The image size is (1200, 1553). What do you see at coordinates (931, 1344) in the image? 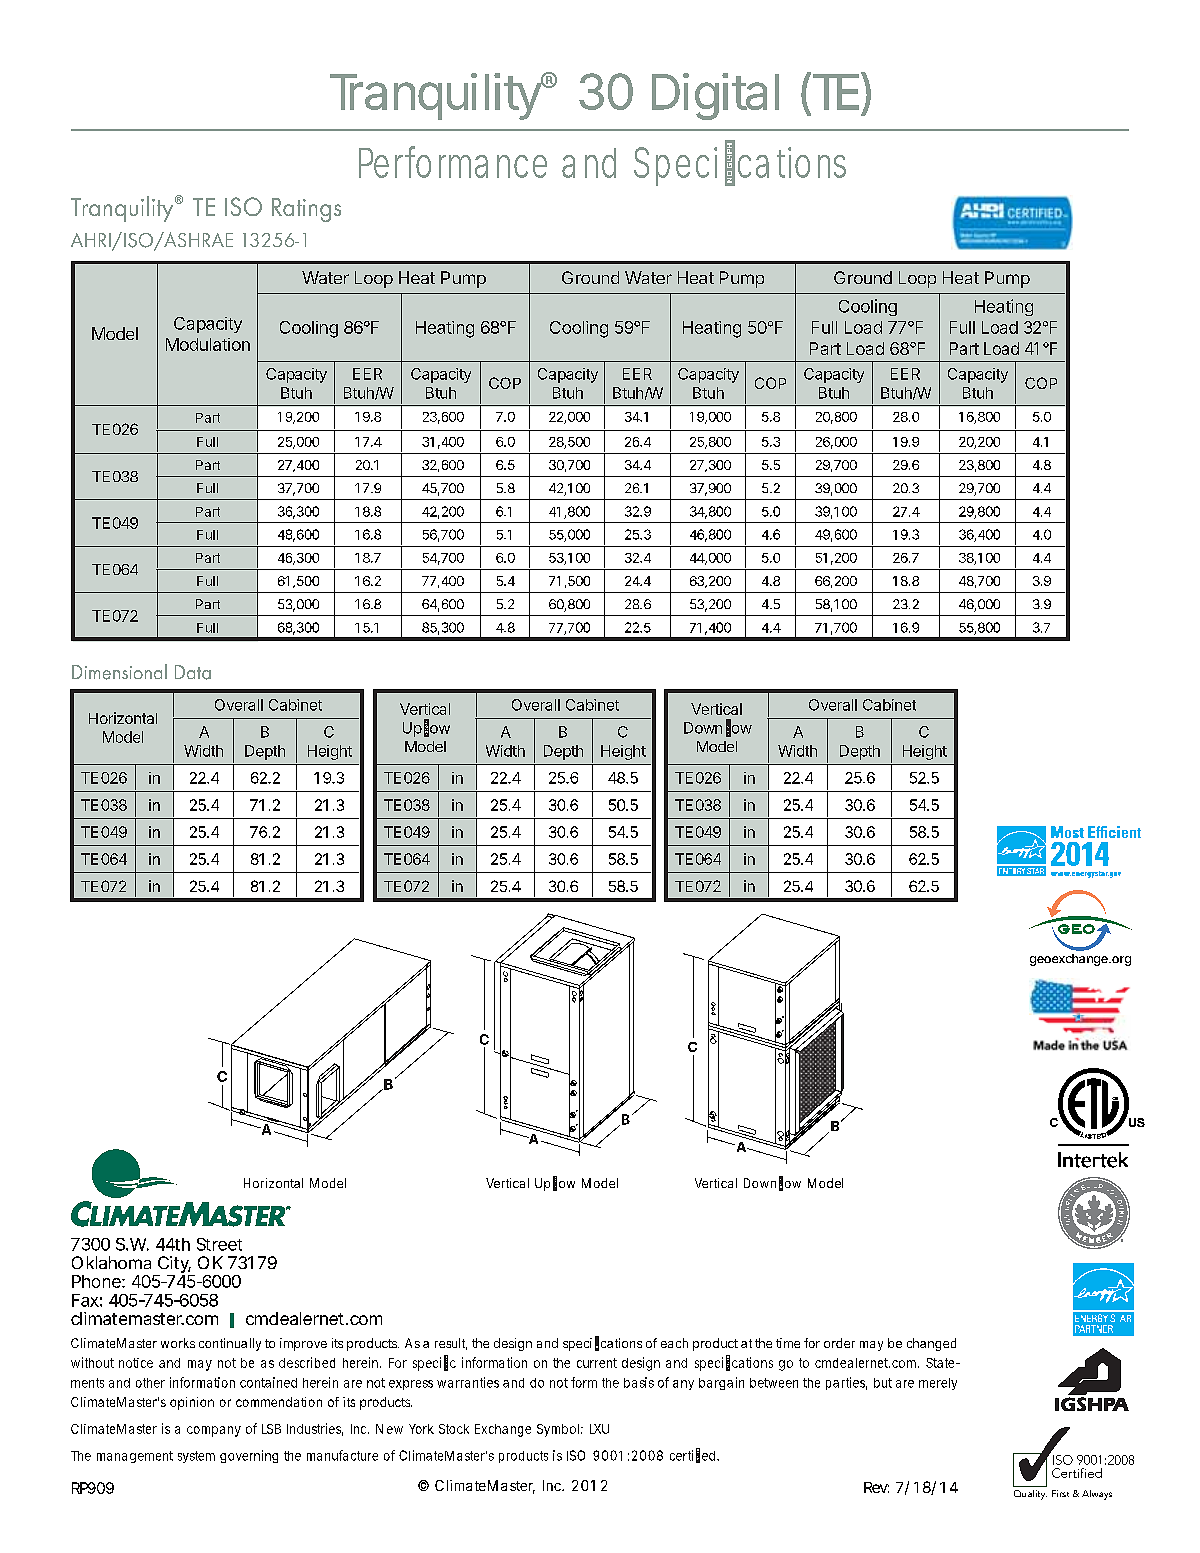
I see `changed` at bounding box center [931, 1344].
